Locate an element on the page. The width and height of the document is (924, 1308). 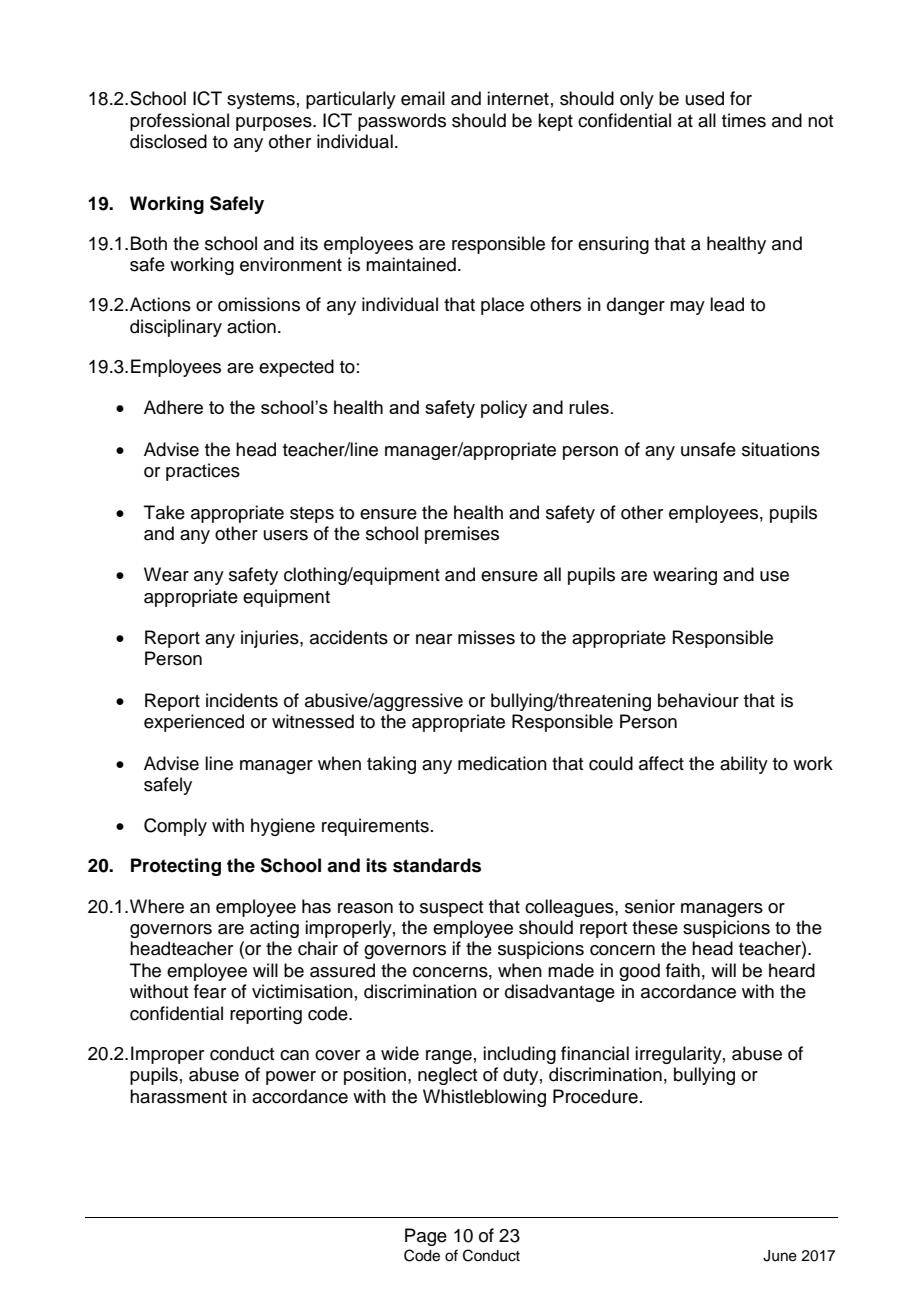
situations is located at coordinates (781, 449).
